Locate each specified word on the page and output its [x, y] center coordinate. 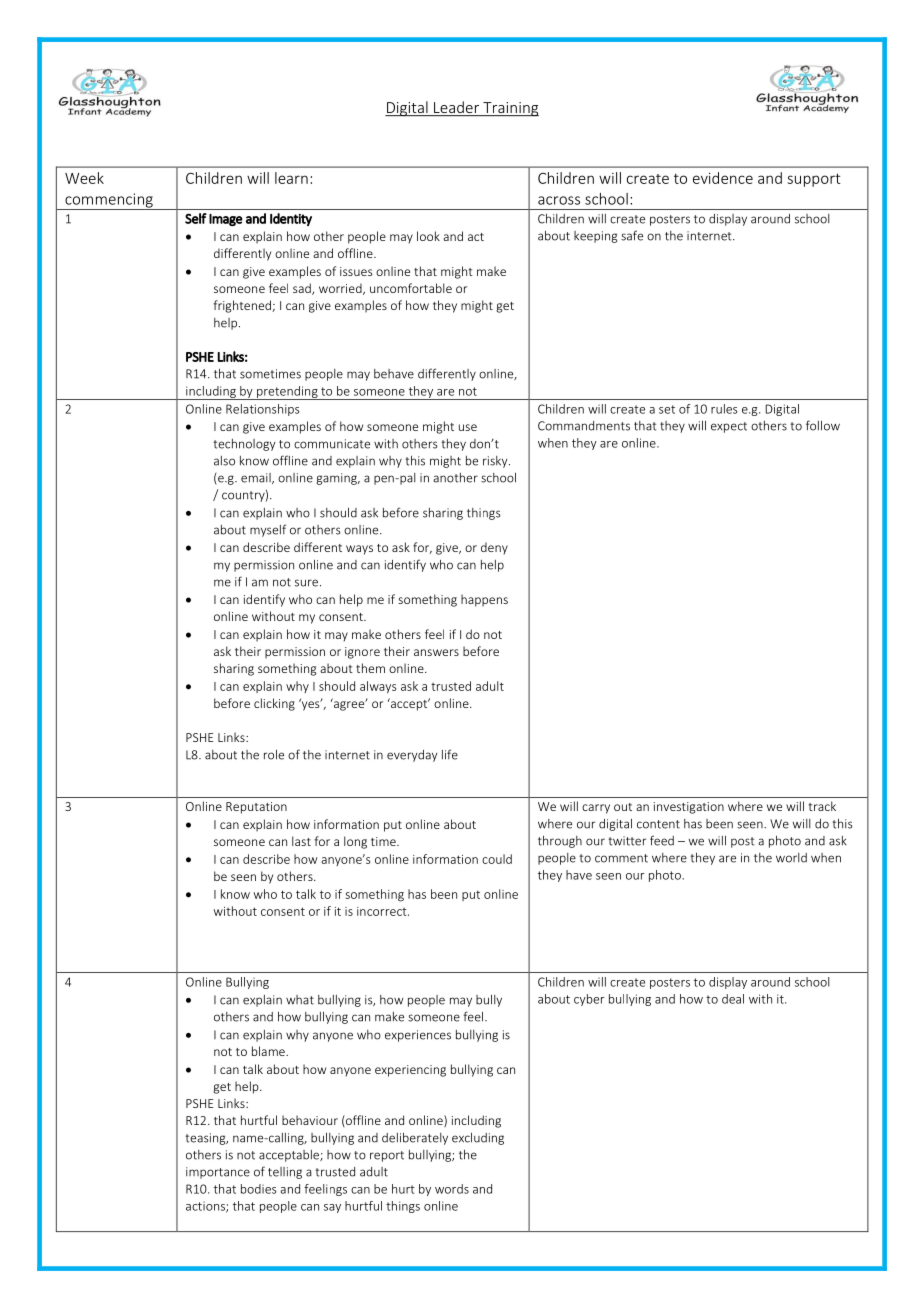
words [452, 1189]
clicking [274, 704]
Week [84, 178]
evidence [723, 178]
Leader [457, 108]
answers [436, 652]
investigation [689, 808]
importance [218, 1173]
